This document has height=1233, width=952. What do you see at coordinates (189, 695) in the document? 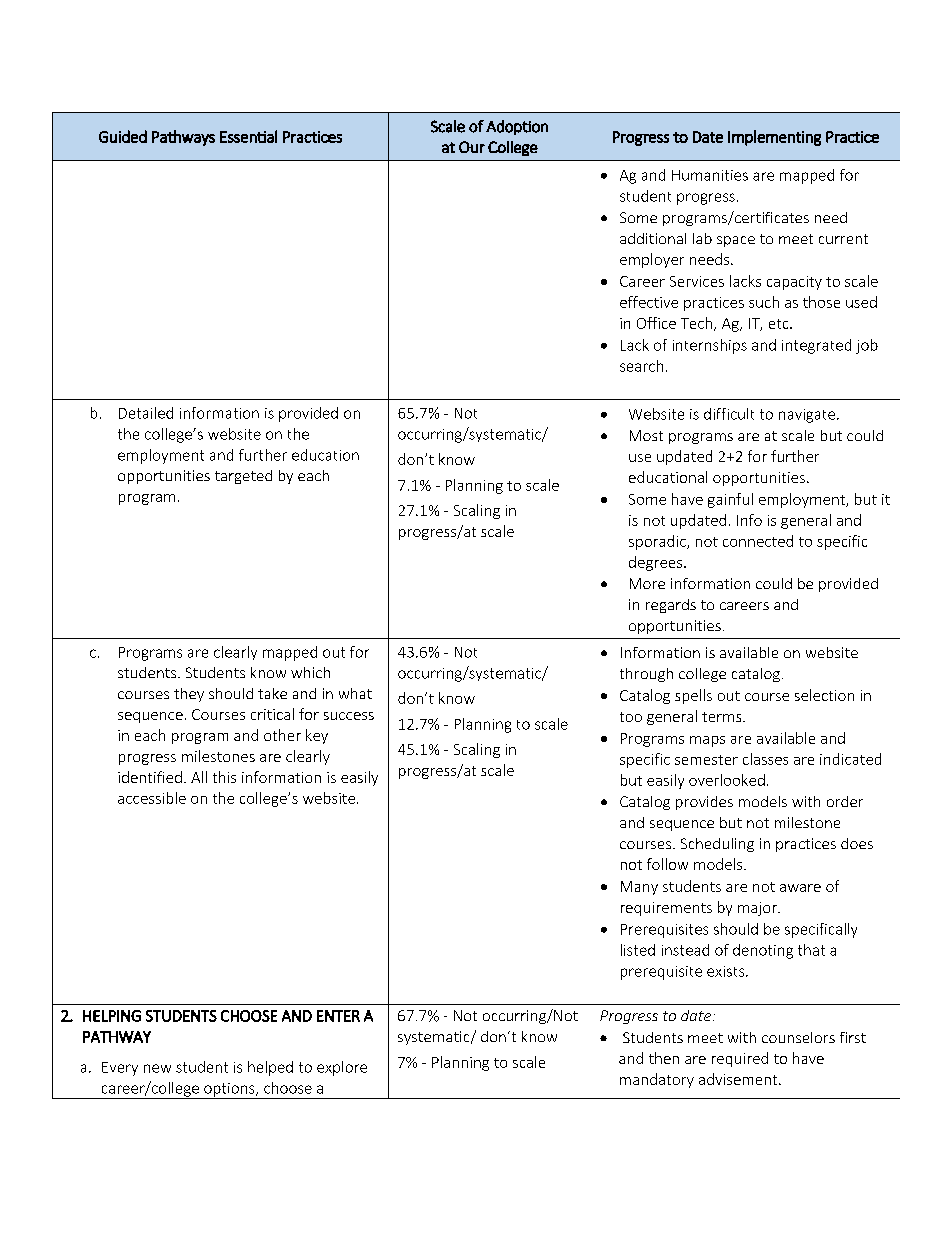
I see `they` at bounding box center [189, 695].
